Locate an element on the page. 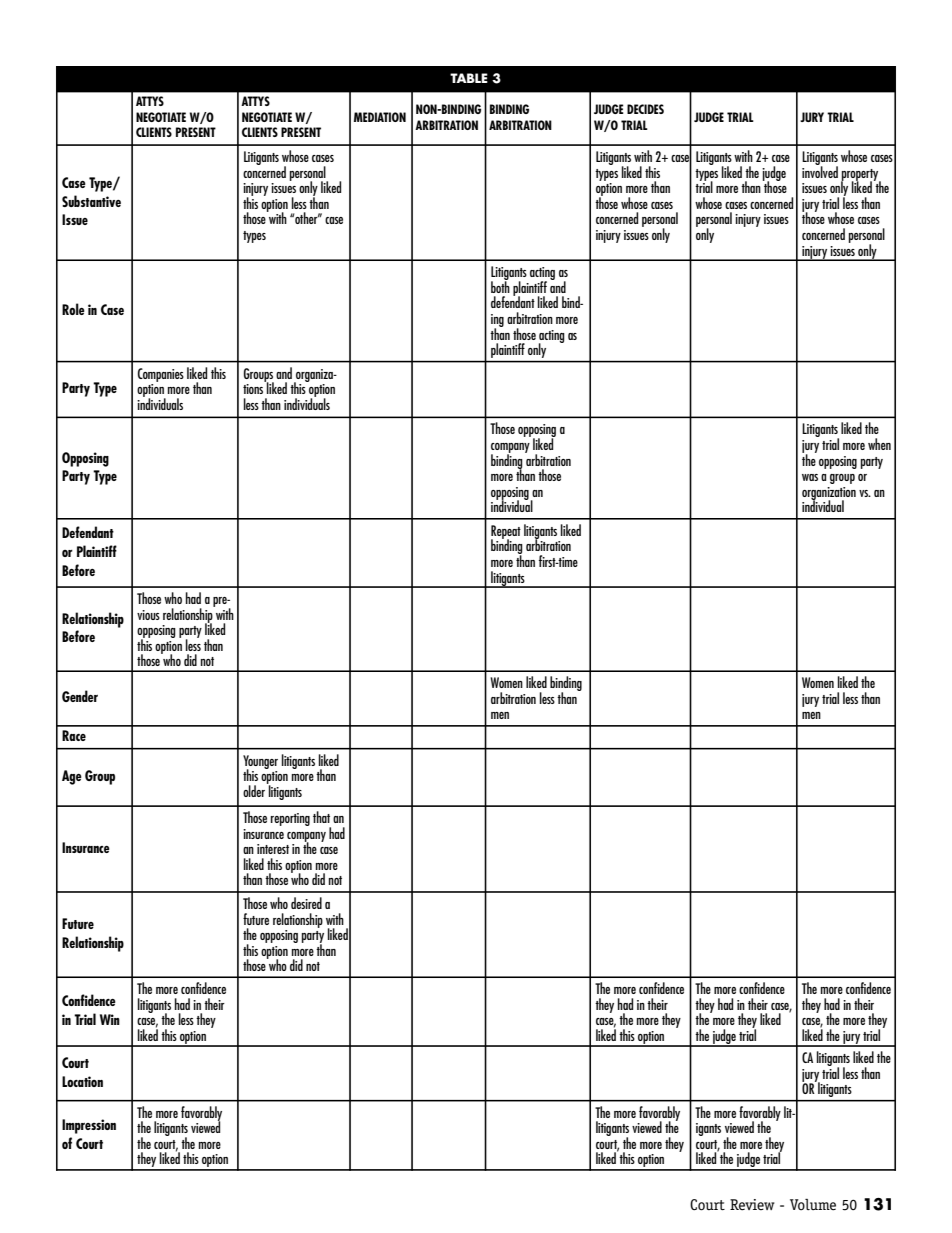 The image size is (952, 1233). reporting is located at coordinates (290, 819).
